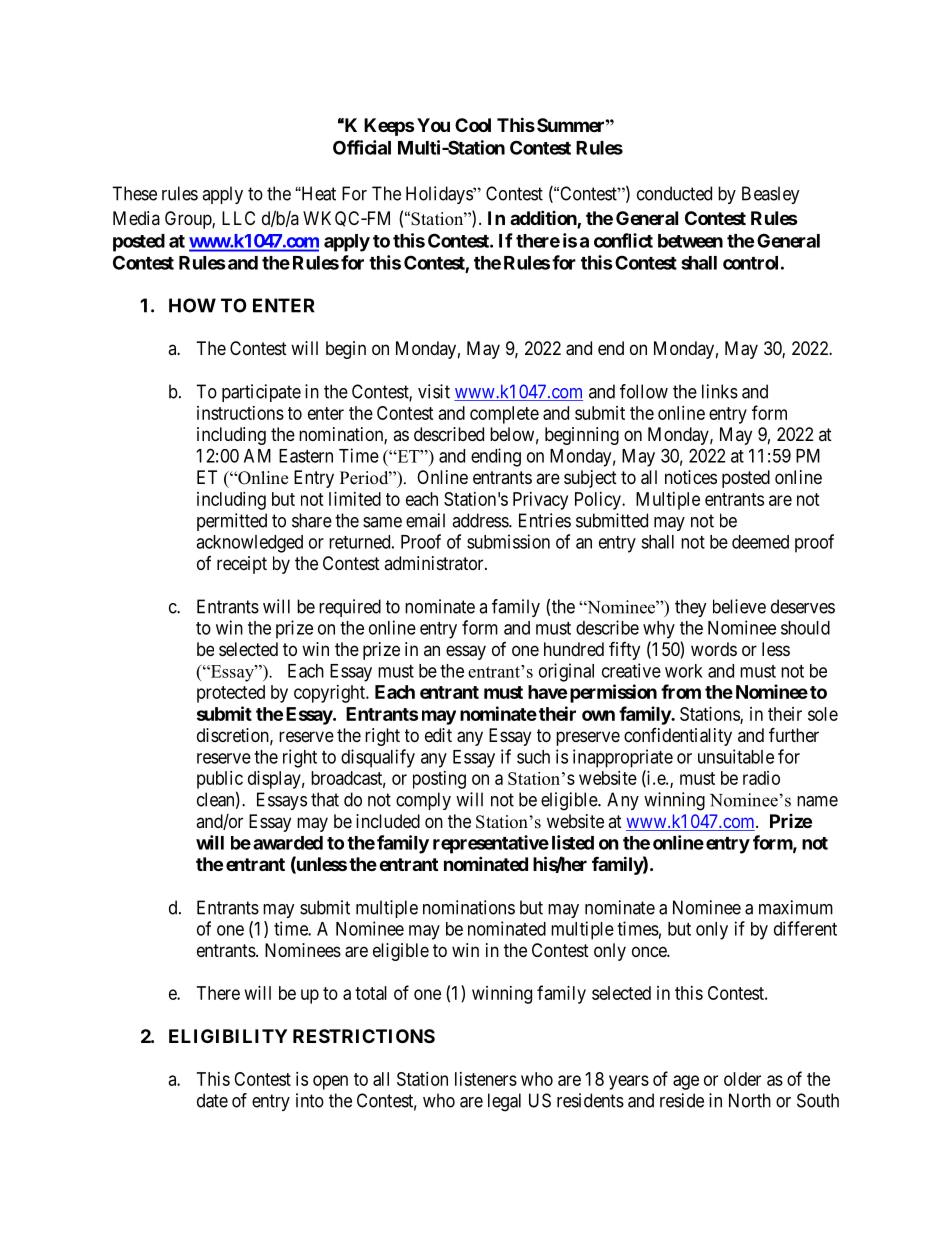 The width and height of the image is (952, 1233). Describe the element at coordinates (742, 1079) in the image. I see `older` at that location.
